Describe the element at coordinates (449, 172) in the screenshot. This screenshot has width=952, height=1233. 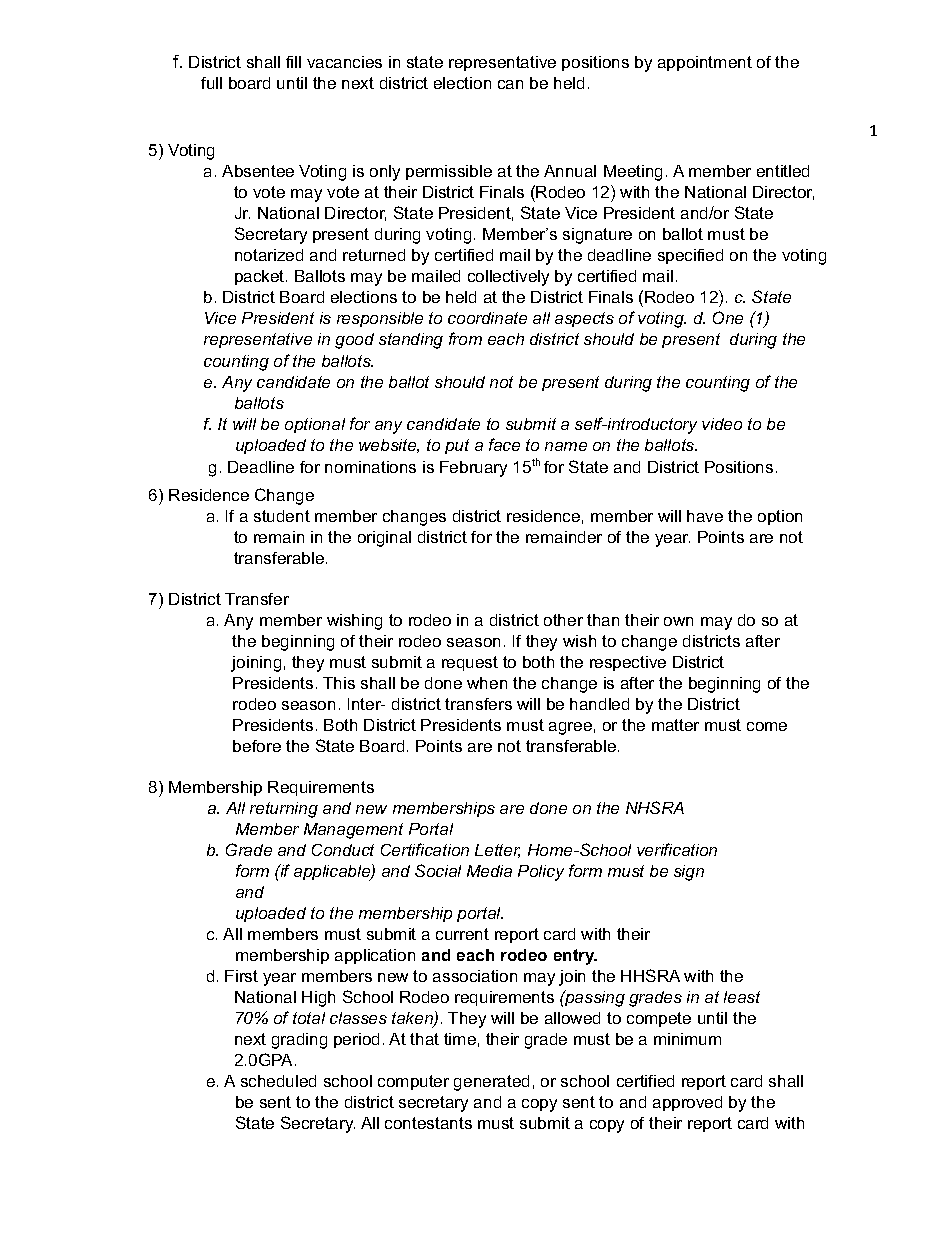
I see `permissible` at that location.
